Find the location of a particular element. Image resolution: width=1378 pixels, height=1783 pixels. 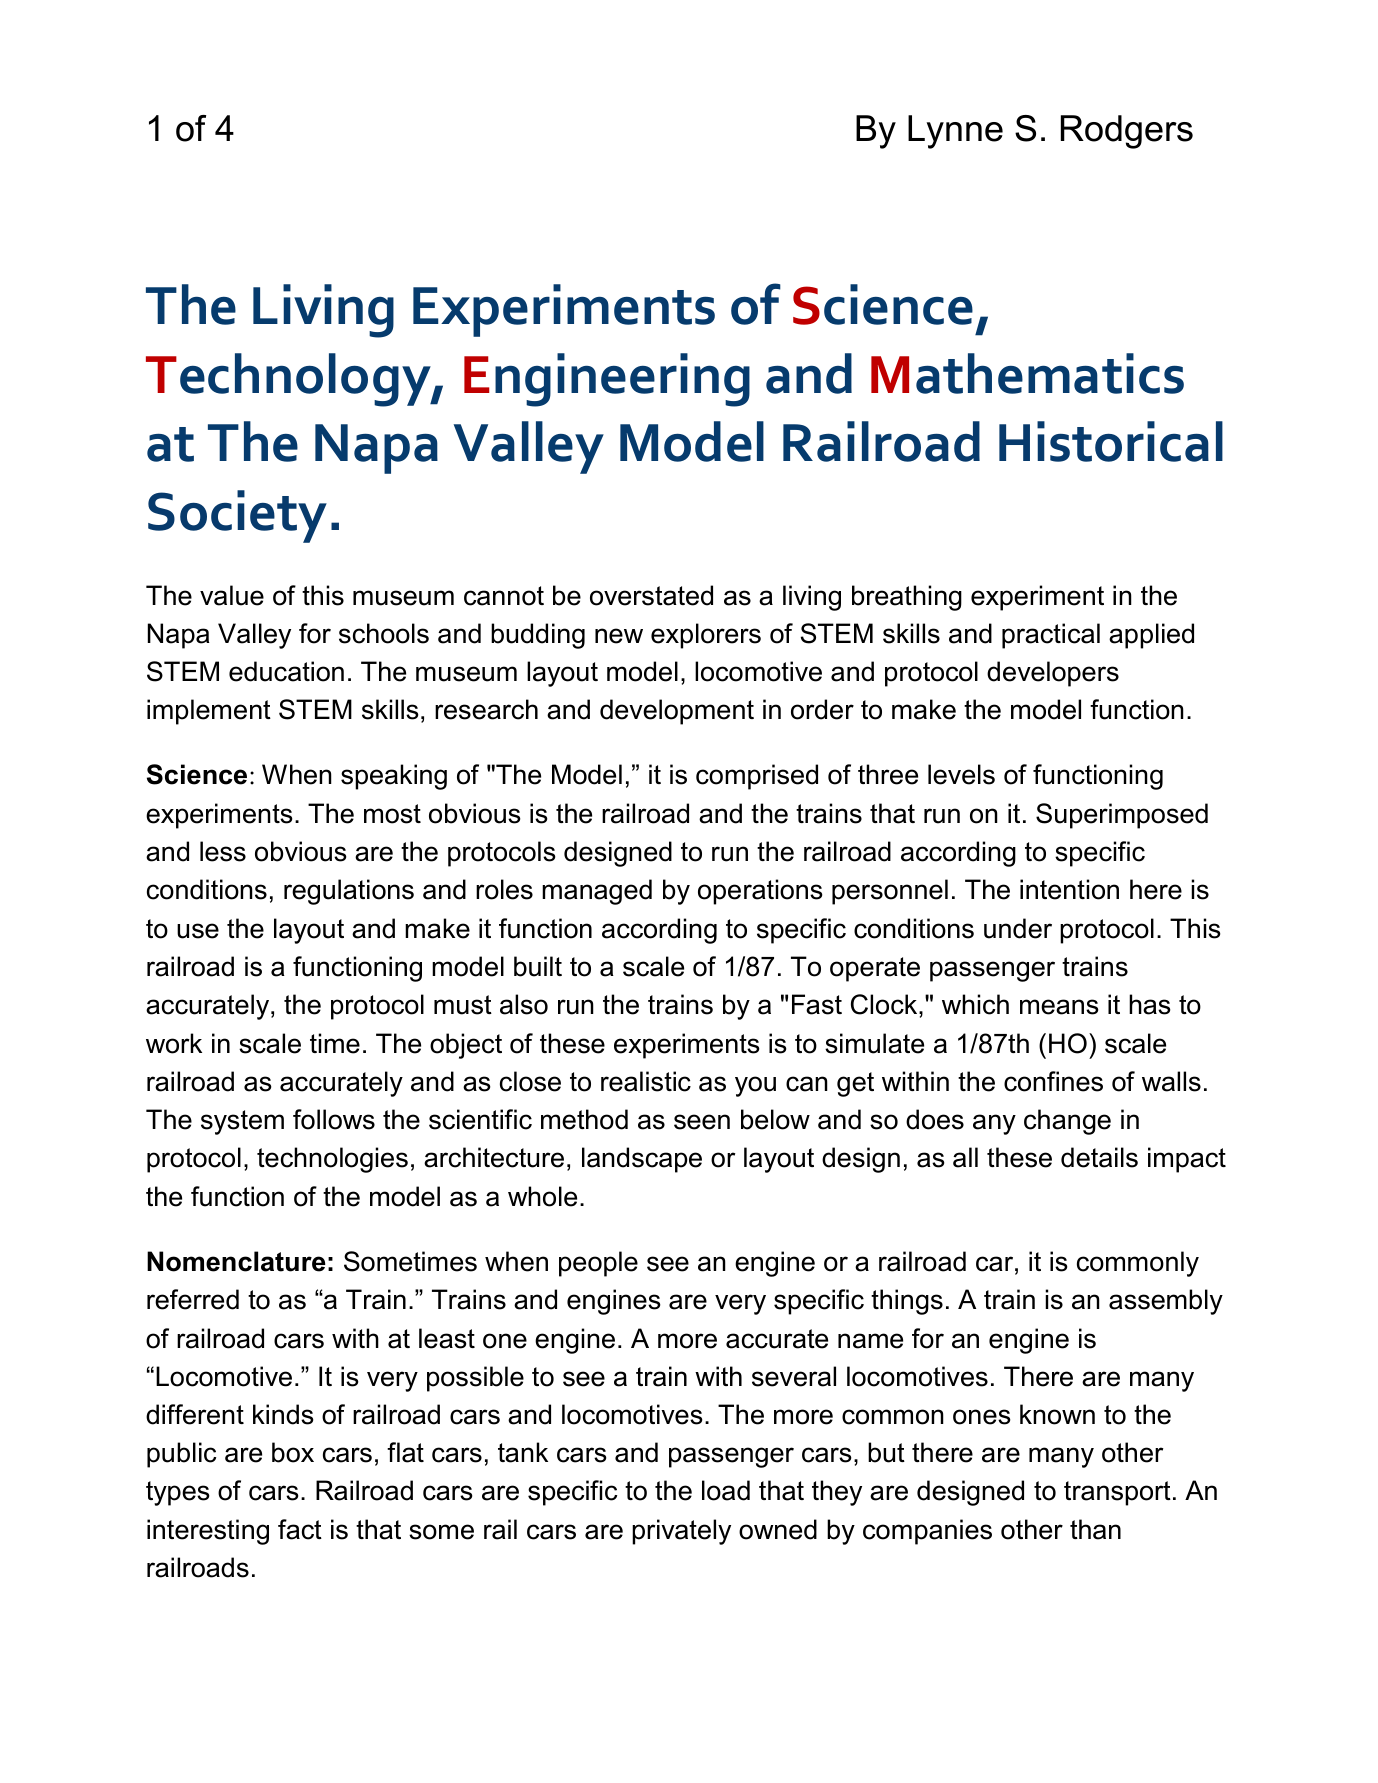

Rodgers is located at coordinates (1127, 132).
